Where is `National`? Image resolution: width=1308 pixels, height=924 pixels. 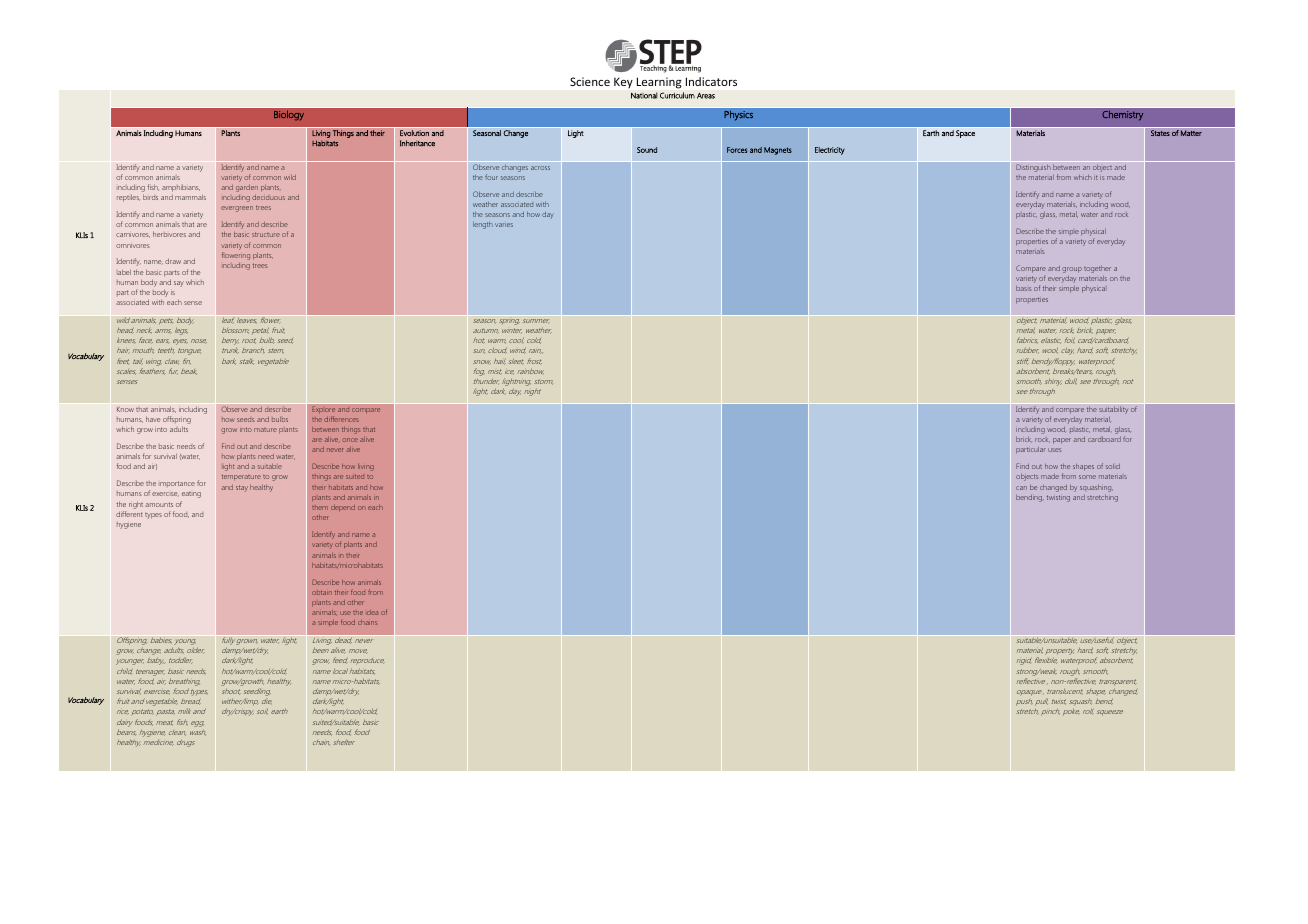
National is located at coordinates (644, 95).
